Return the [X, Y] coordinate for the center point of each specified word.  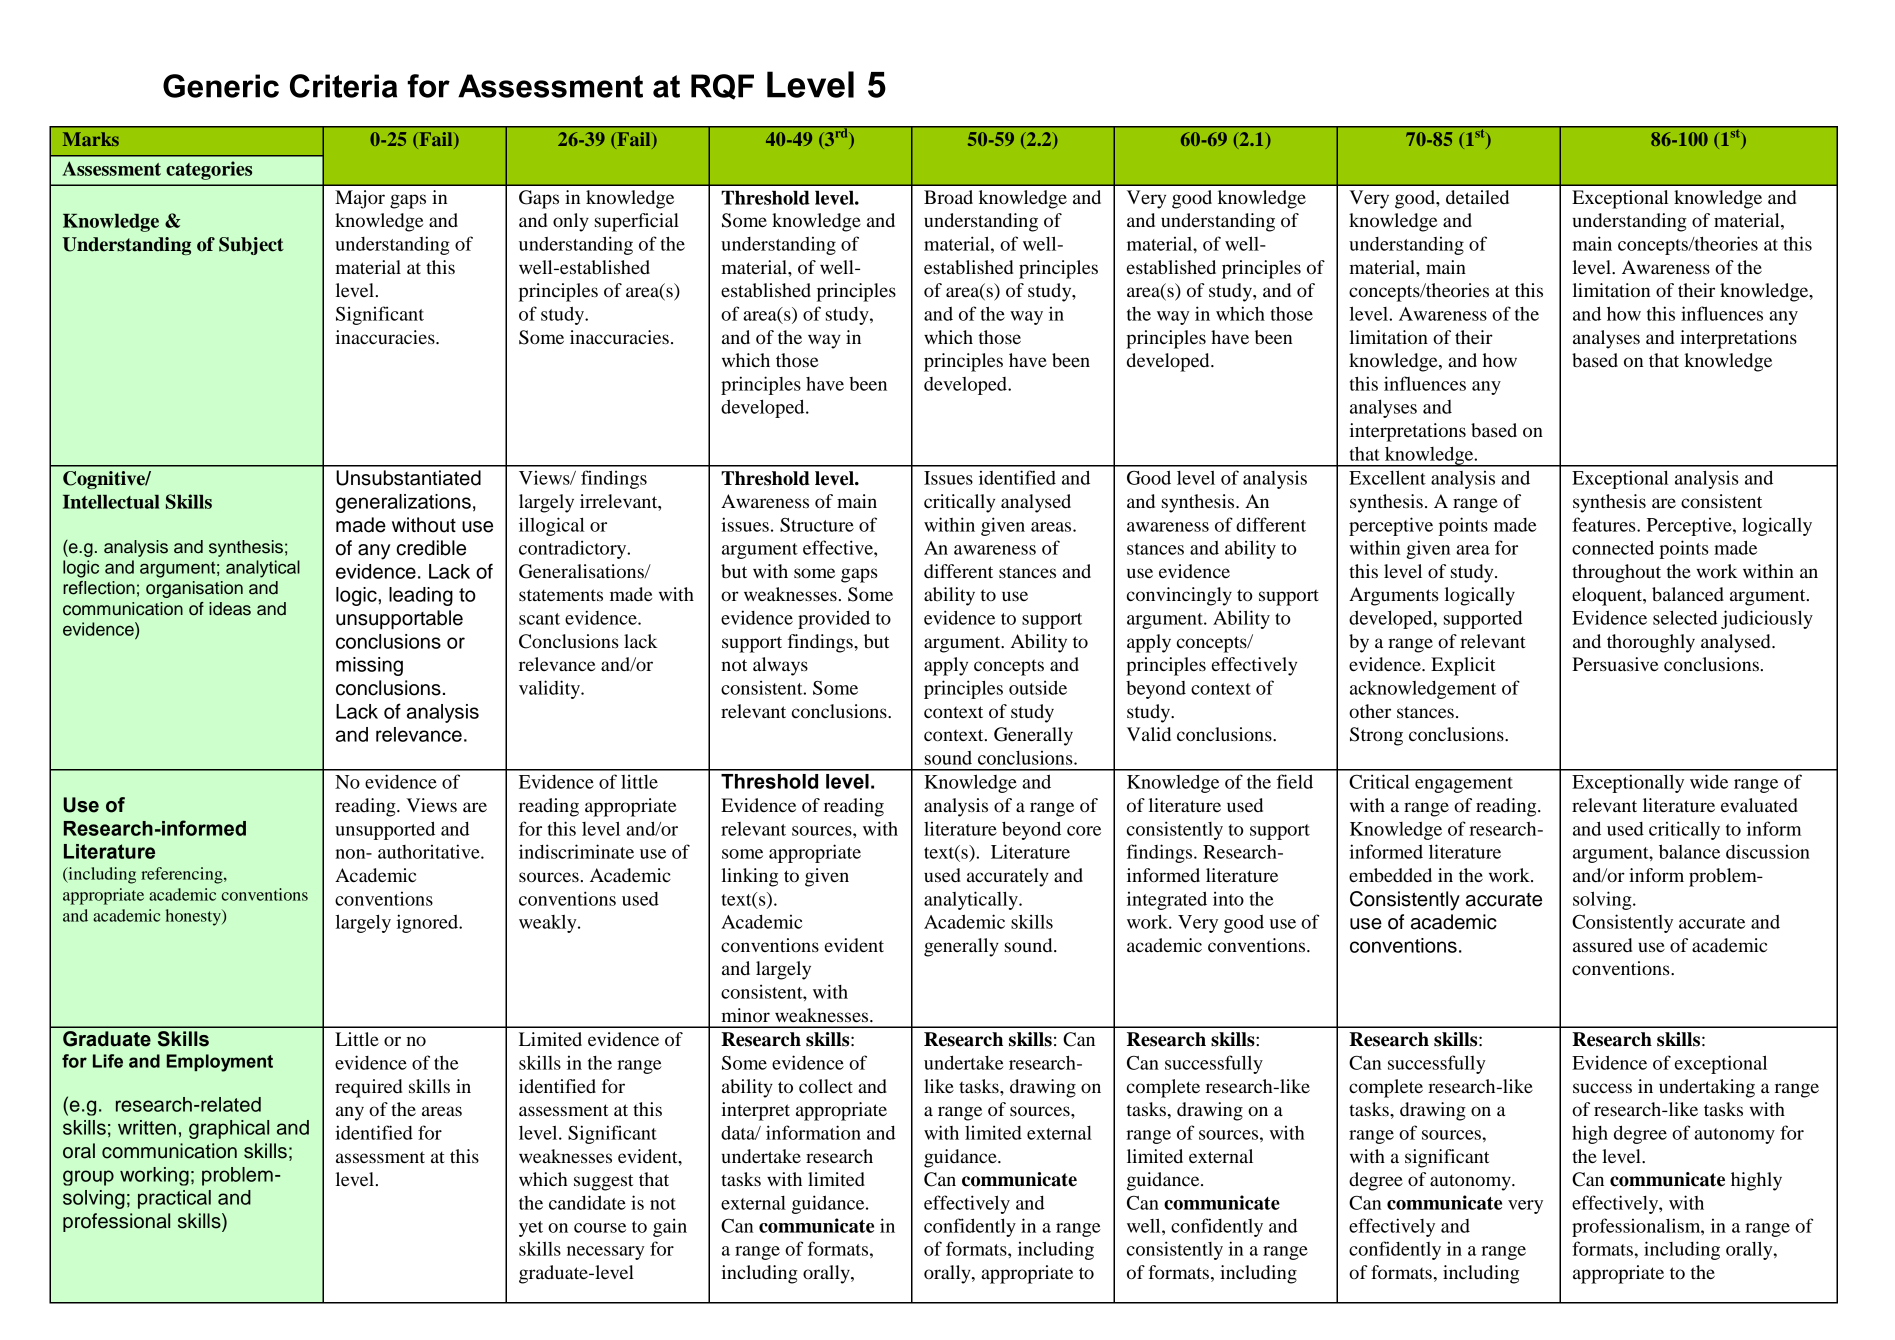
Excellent [1387, 477]
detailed [1477, 197]
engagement [1464, 785]
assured [1602, 945]
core [1084, 831]
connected [1613, 547]
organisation [194, 589]
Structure [817, 525]
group [88, 1178]
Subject [251, 246]
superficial [637, 222]
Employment [220, 1063]
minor [745, 1015]
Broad [948, 197]
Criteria [343, 86]
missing [369, 666]
